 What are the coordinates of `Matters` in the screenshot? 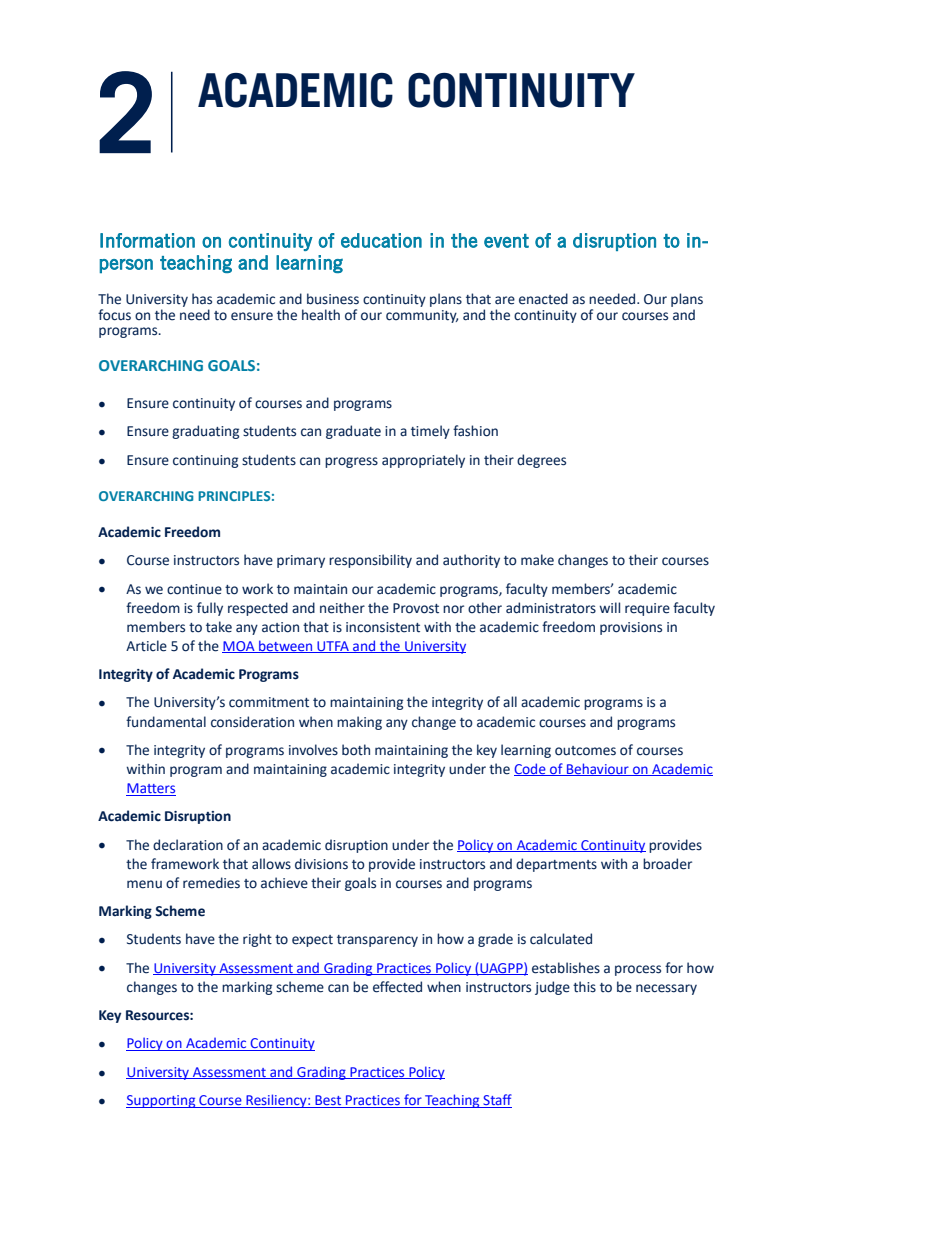 It's located at (151, 788).
